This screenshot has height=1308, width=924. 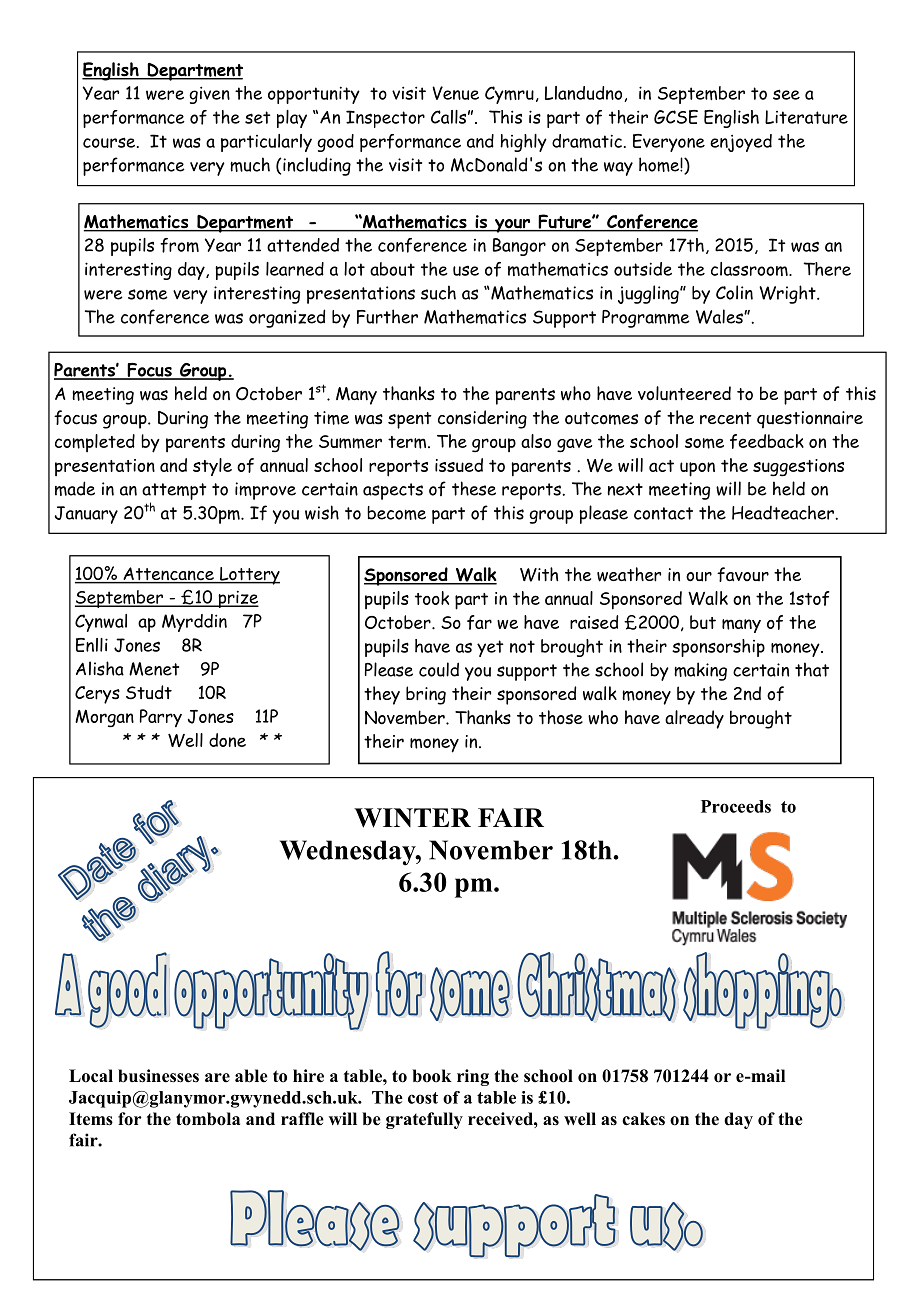 What do you see at coordinates (432, 1076) in the screenshot?
I see `book` at bounding box center [432, 1076].
